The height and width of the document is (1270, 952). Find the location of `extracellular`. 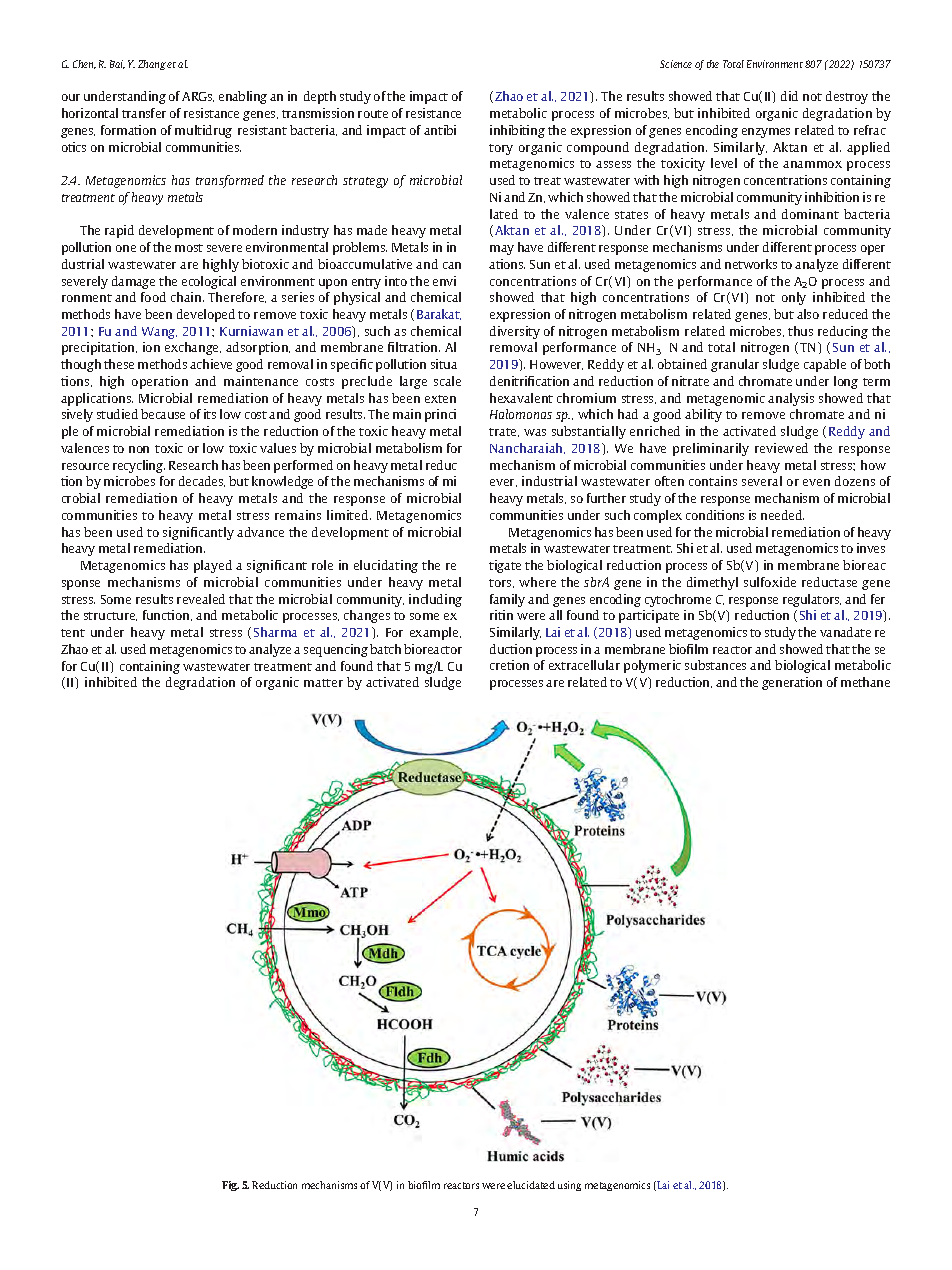

extracellular is located at coordinates (584, 665).
